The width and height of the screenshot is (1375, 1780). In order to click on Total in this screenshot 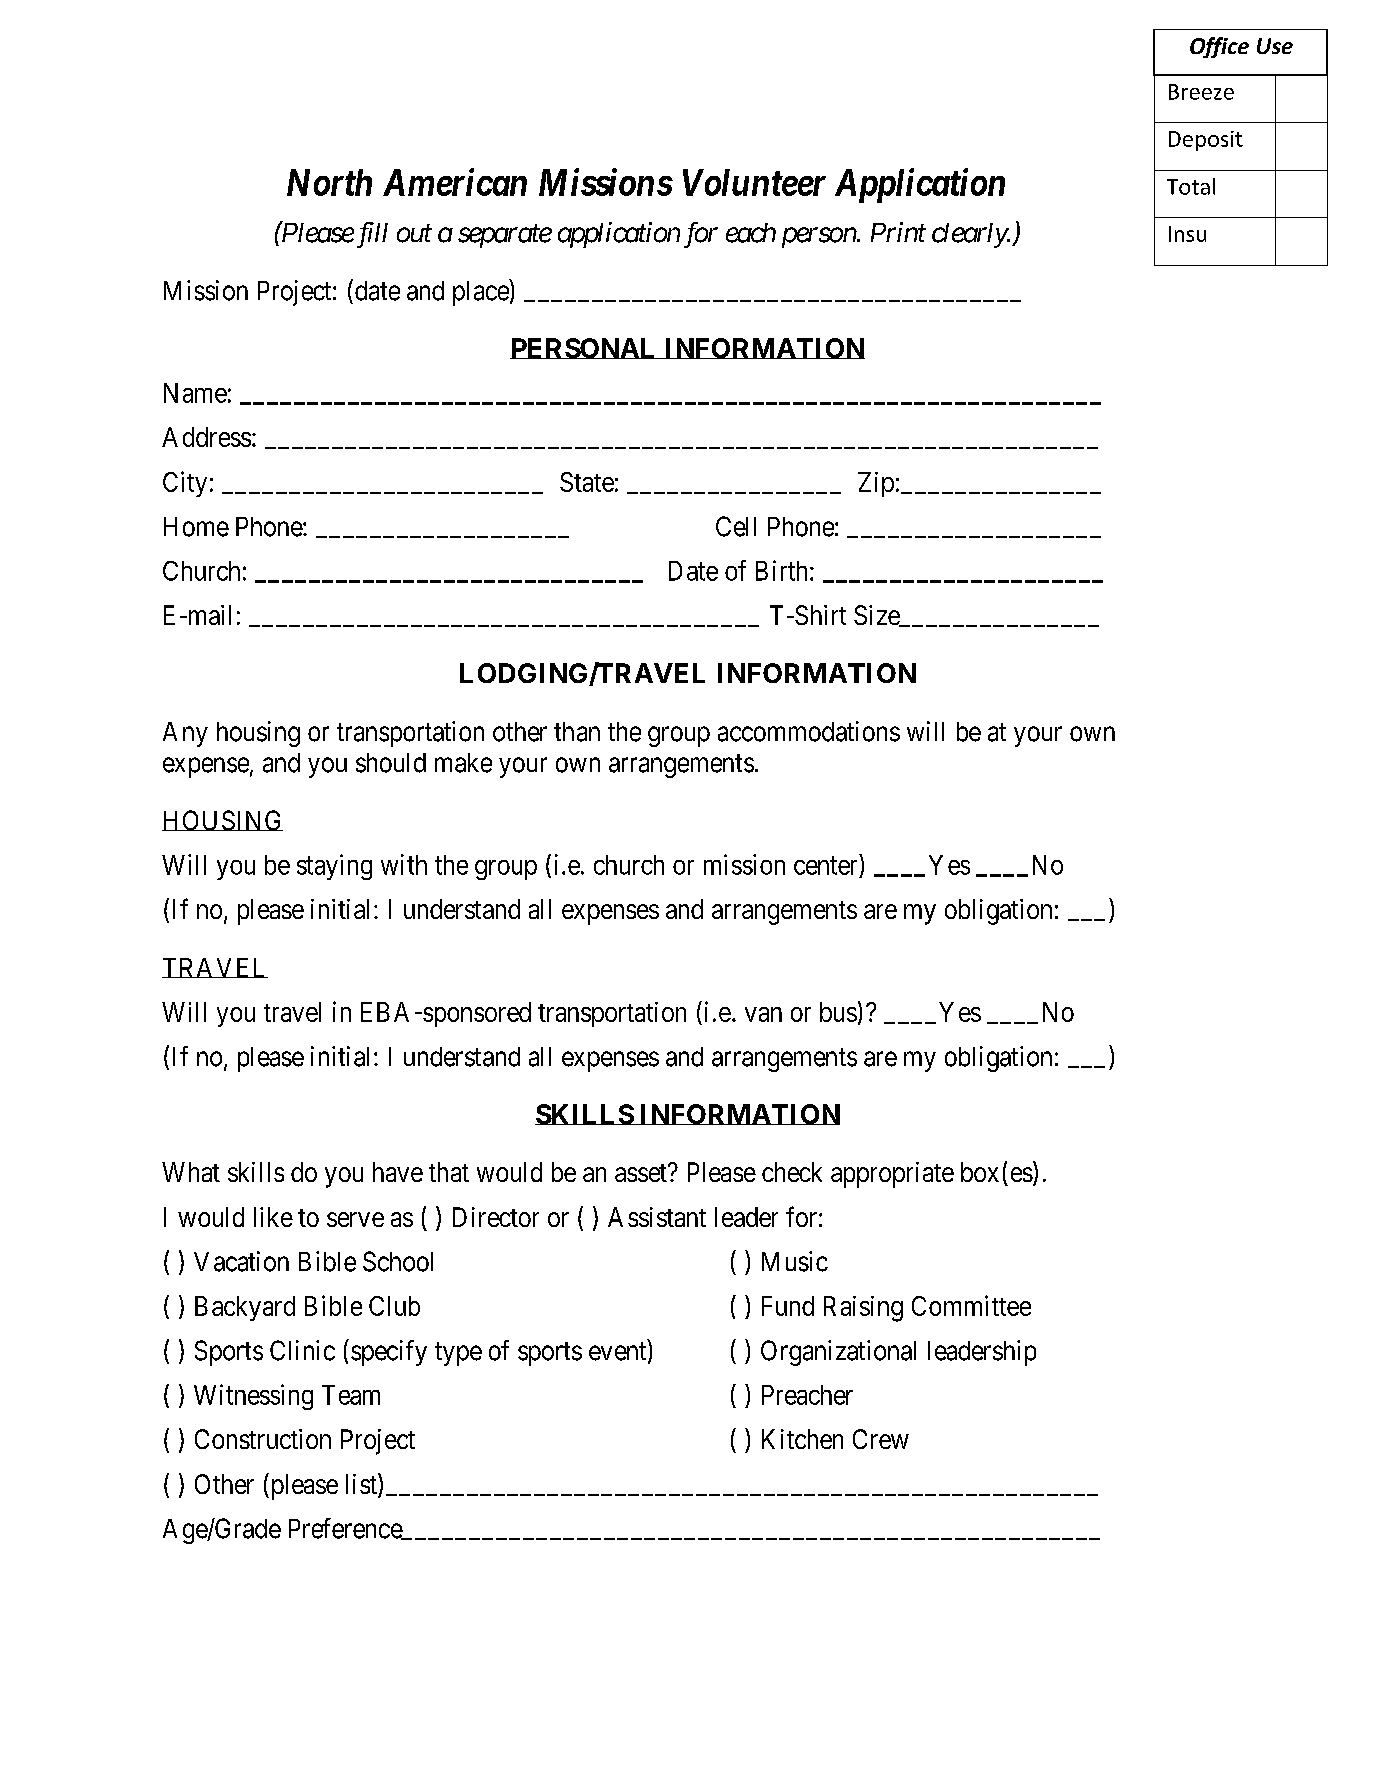, I will do `click(1191, 186)`.
